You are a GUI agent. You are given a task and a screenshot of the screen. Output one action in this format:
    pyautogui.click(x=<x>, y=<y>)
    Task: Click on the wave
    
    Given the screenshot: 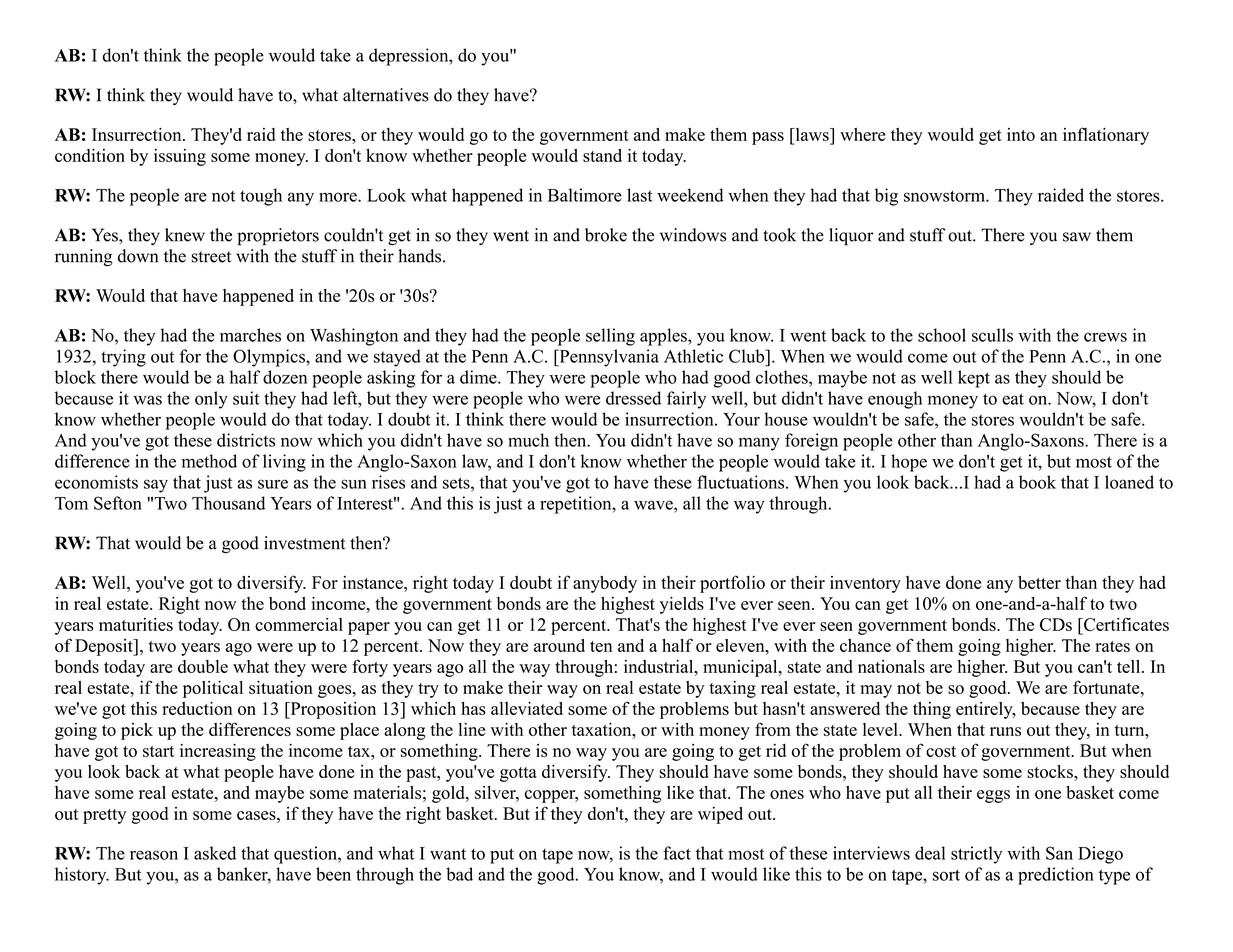 What is the action you would take?
    pyautogui.click(x=654, y=505)
